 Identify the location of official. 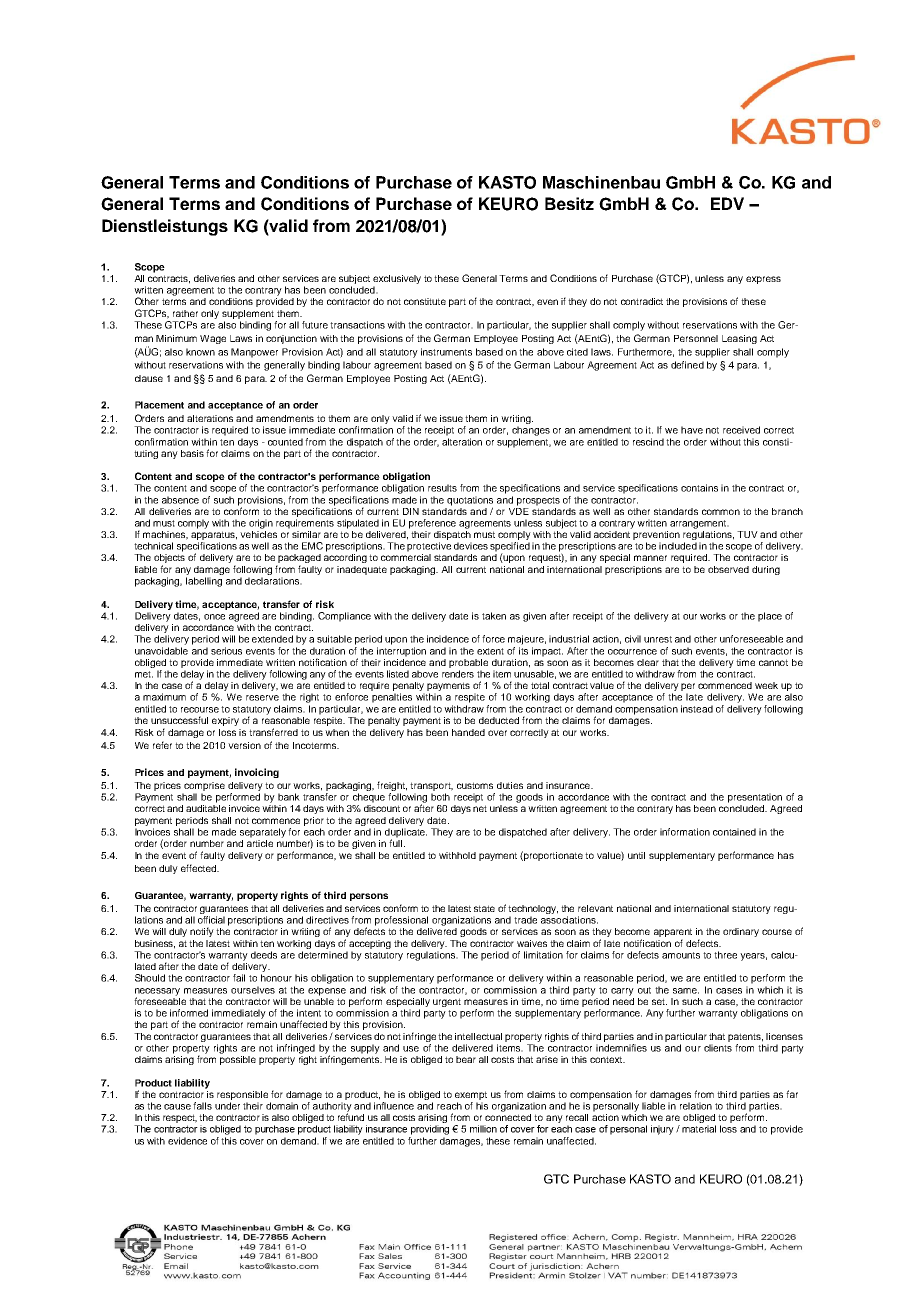
(211, 920).
